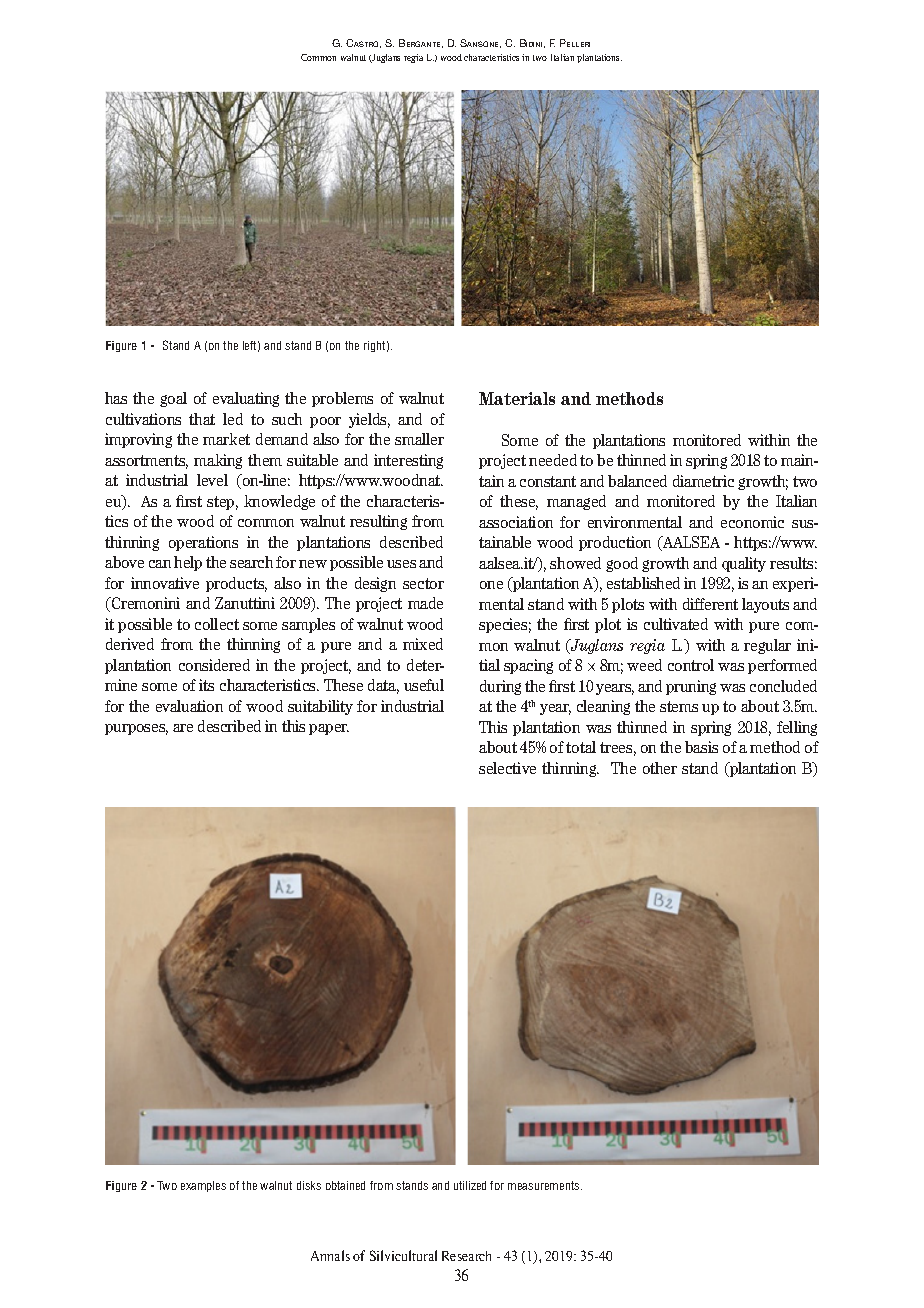 The height and width of the document is (1308, 924). I want to click on selective, so click(507, 768).
